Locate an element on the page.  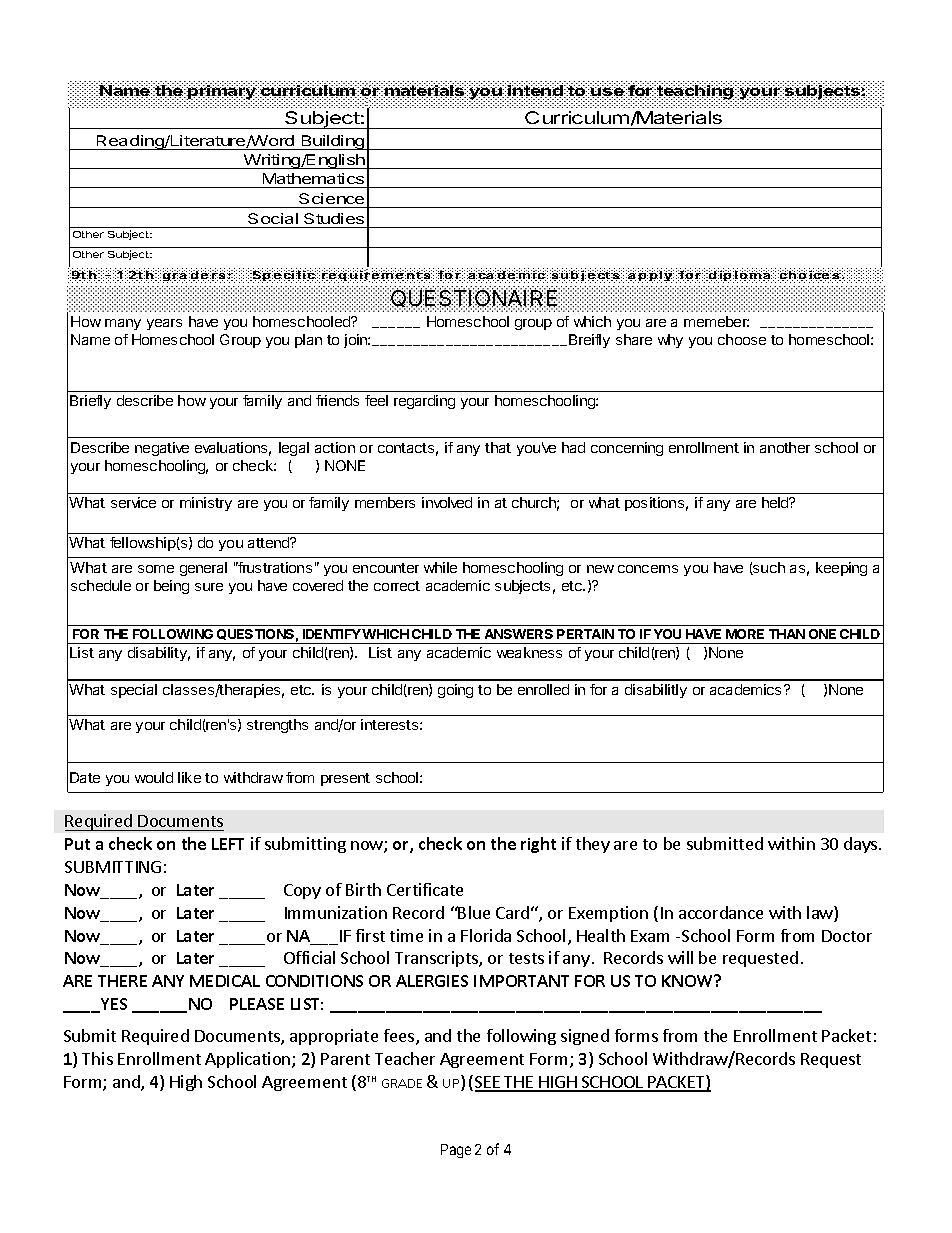
Social is located at coordinates (273, 218).
